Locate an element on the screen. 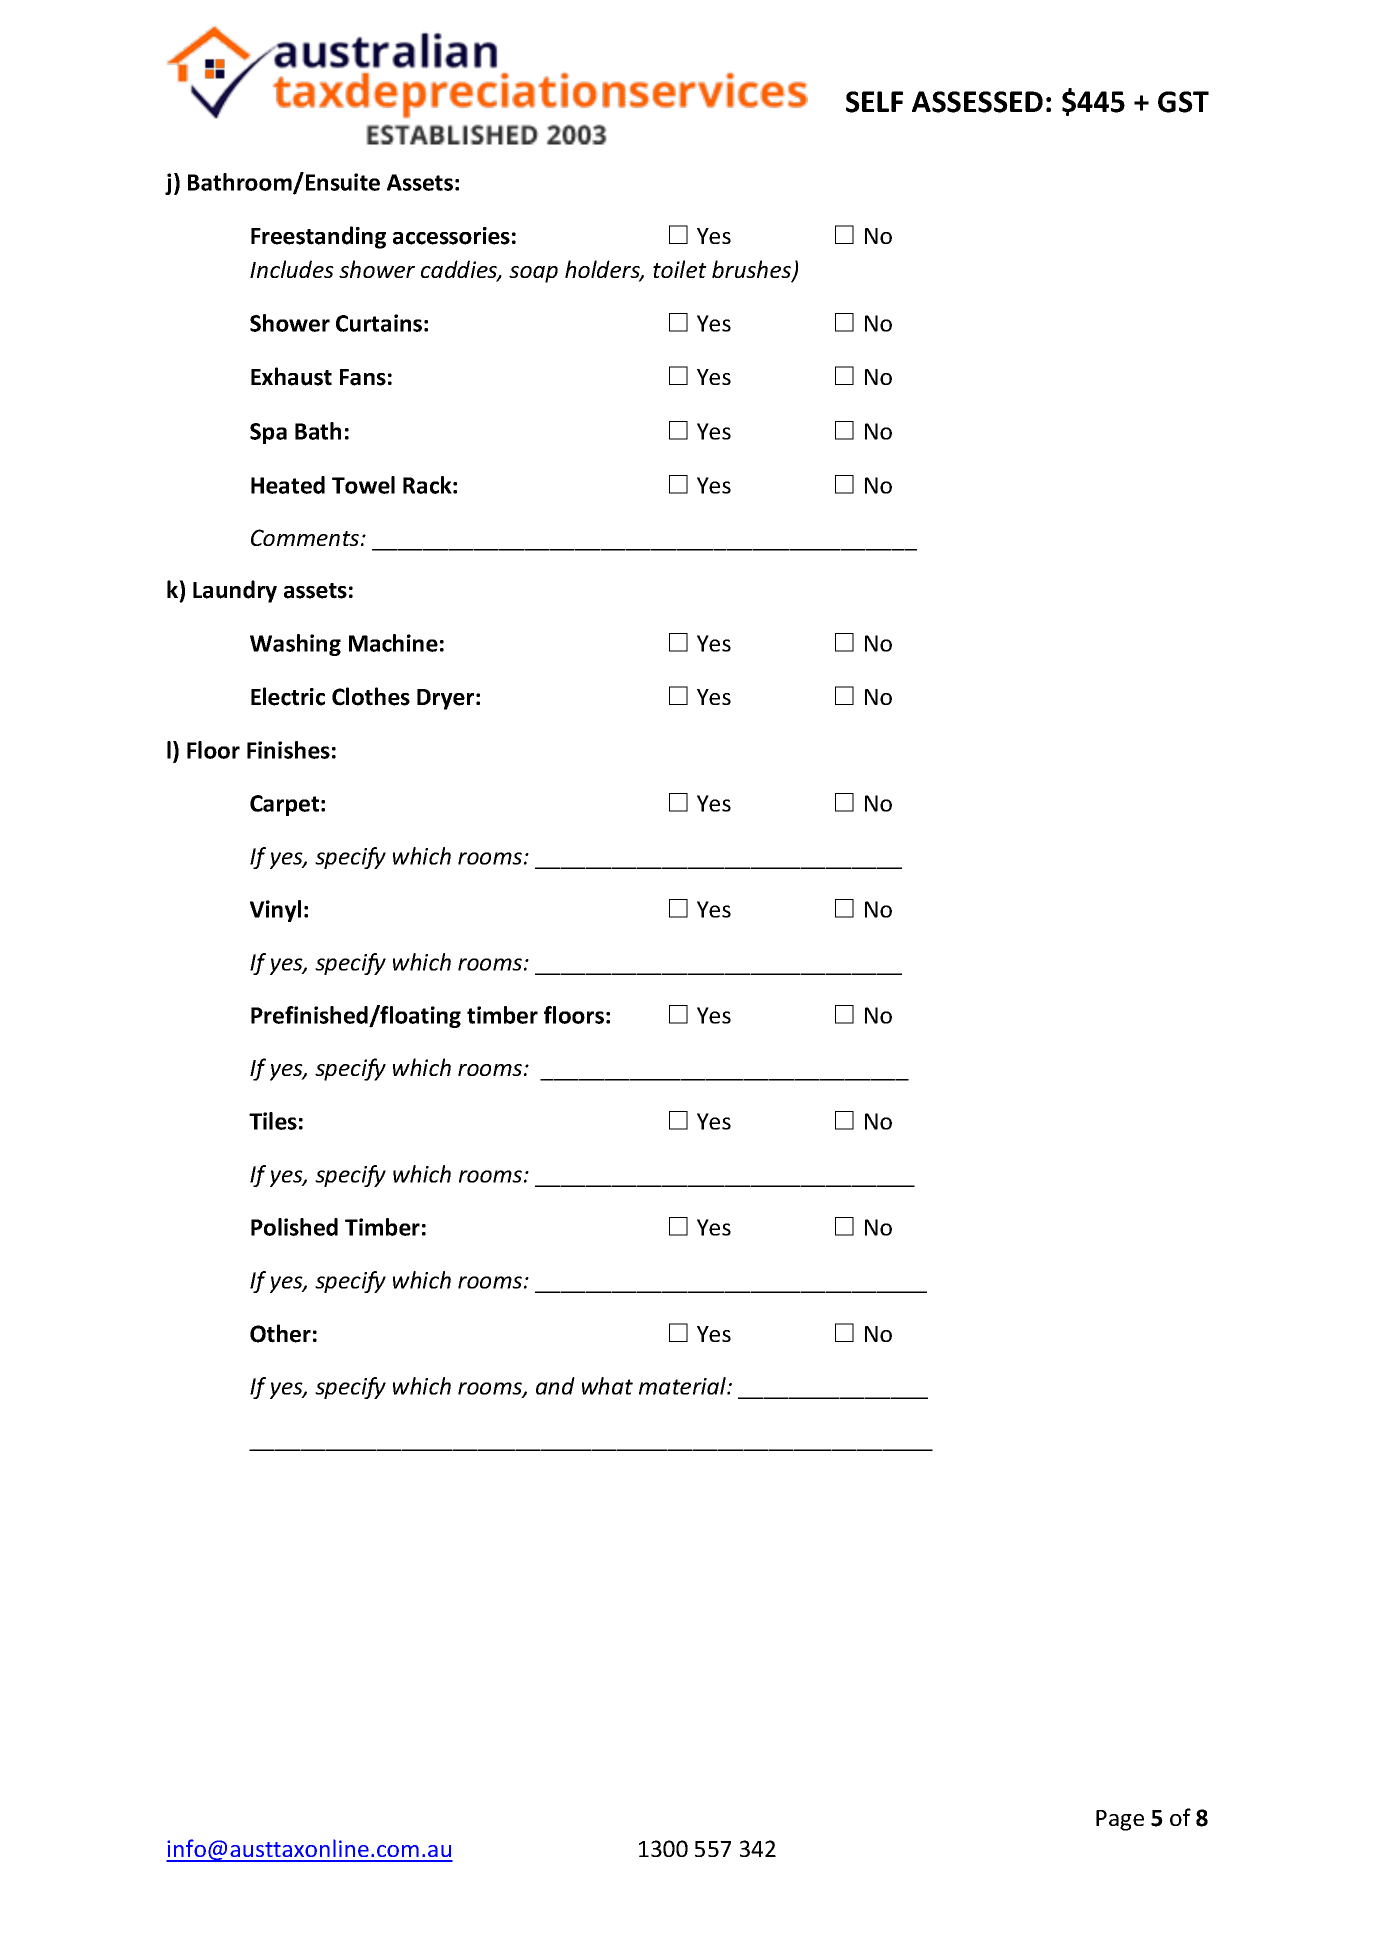  Page is located at coordinates (1120, 1820).
